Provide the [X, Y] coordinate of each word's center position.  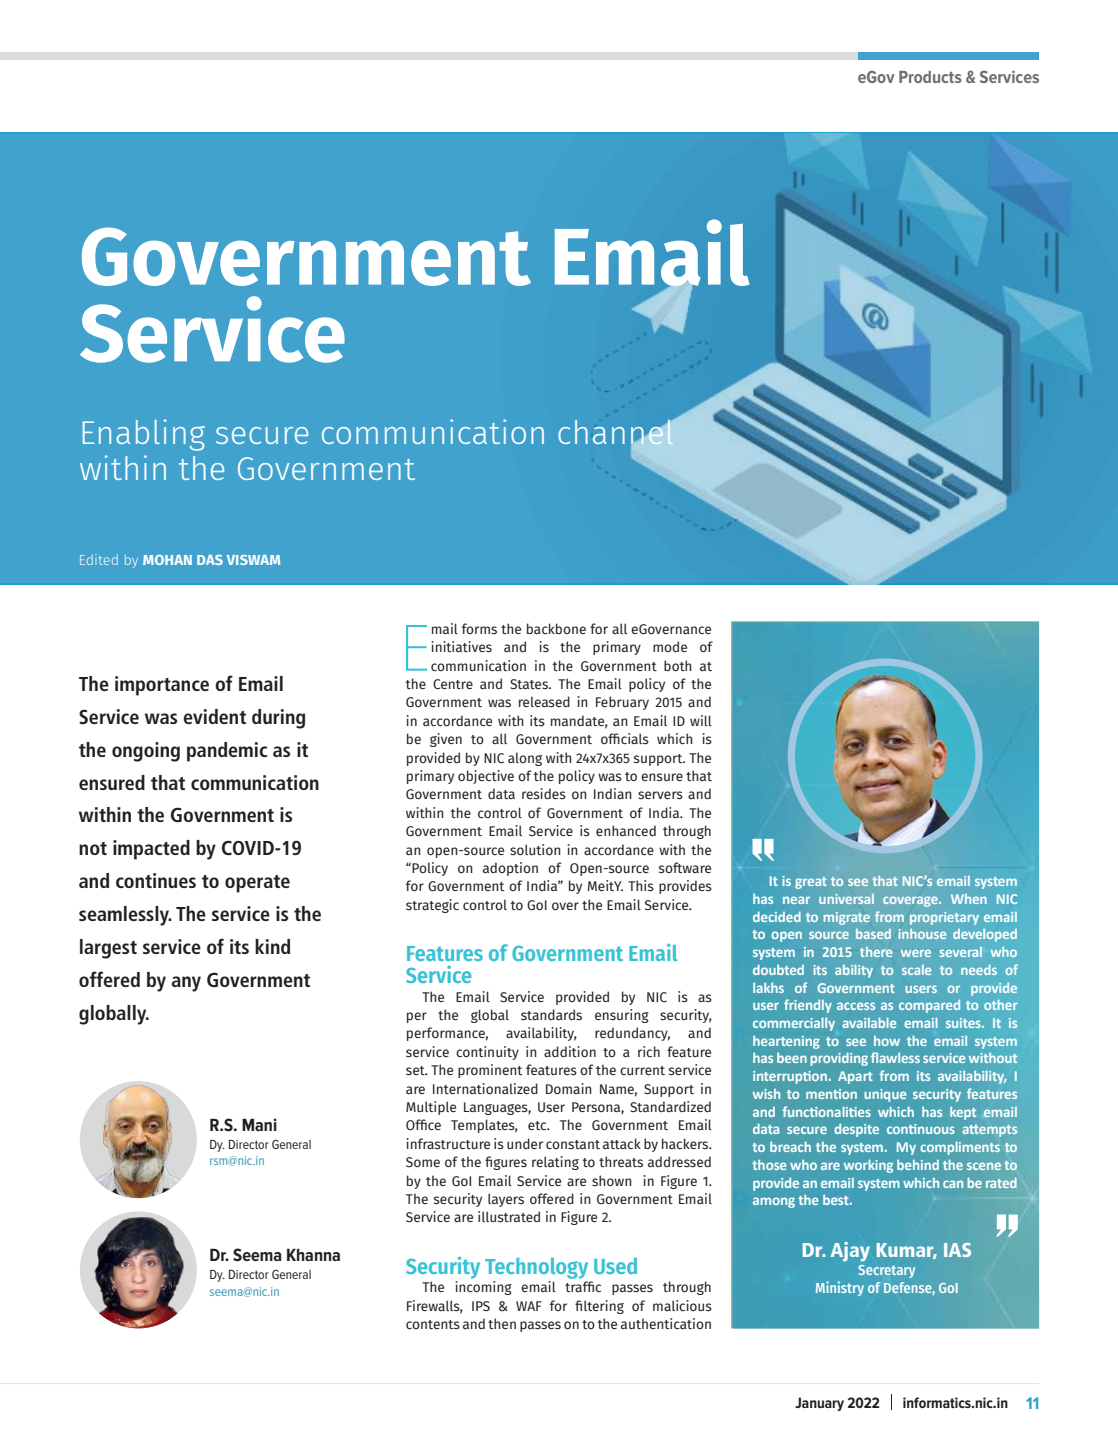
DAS [210, 560]
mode [670, 646]
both [678, 665]
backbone [556, 628]
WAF [529, 1306]
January [819, 1404]
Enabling [144, 435]
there [876, 952]
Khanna [313, 1254]
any [186, 984]
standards [551, 1015]
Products [930, 77]
